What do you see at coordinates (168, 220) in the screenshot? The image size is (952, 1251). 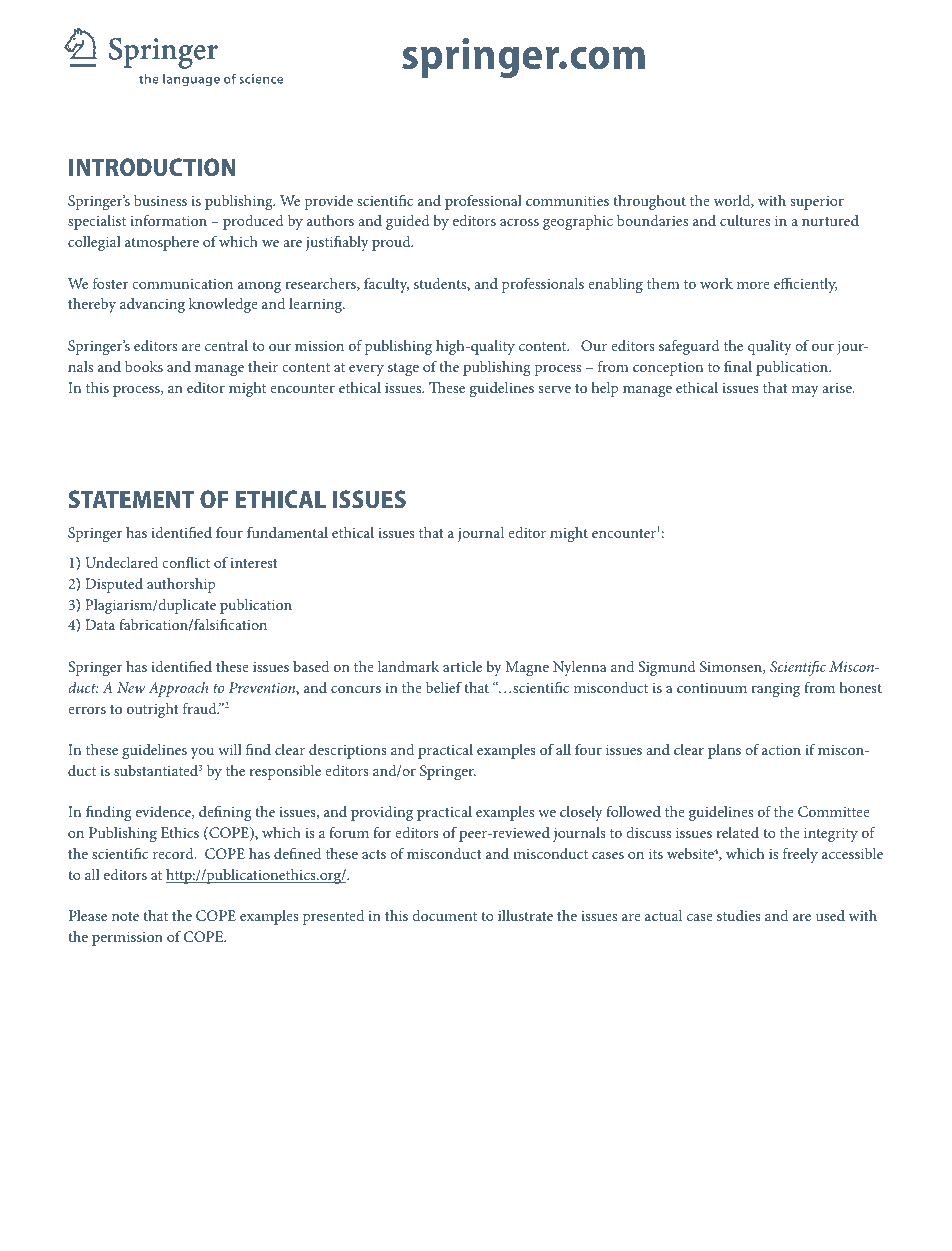 I see `information` at bounding box center [168, 220].
